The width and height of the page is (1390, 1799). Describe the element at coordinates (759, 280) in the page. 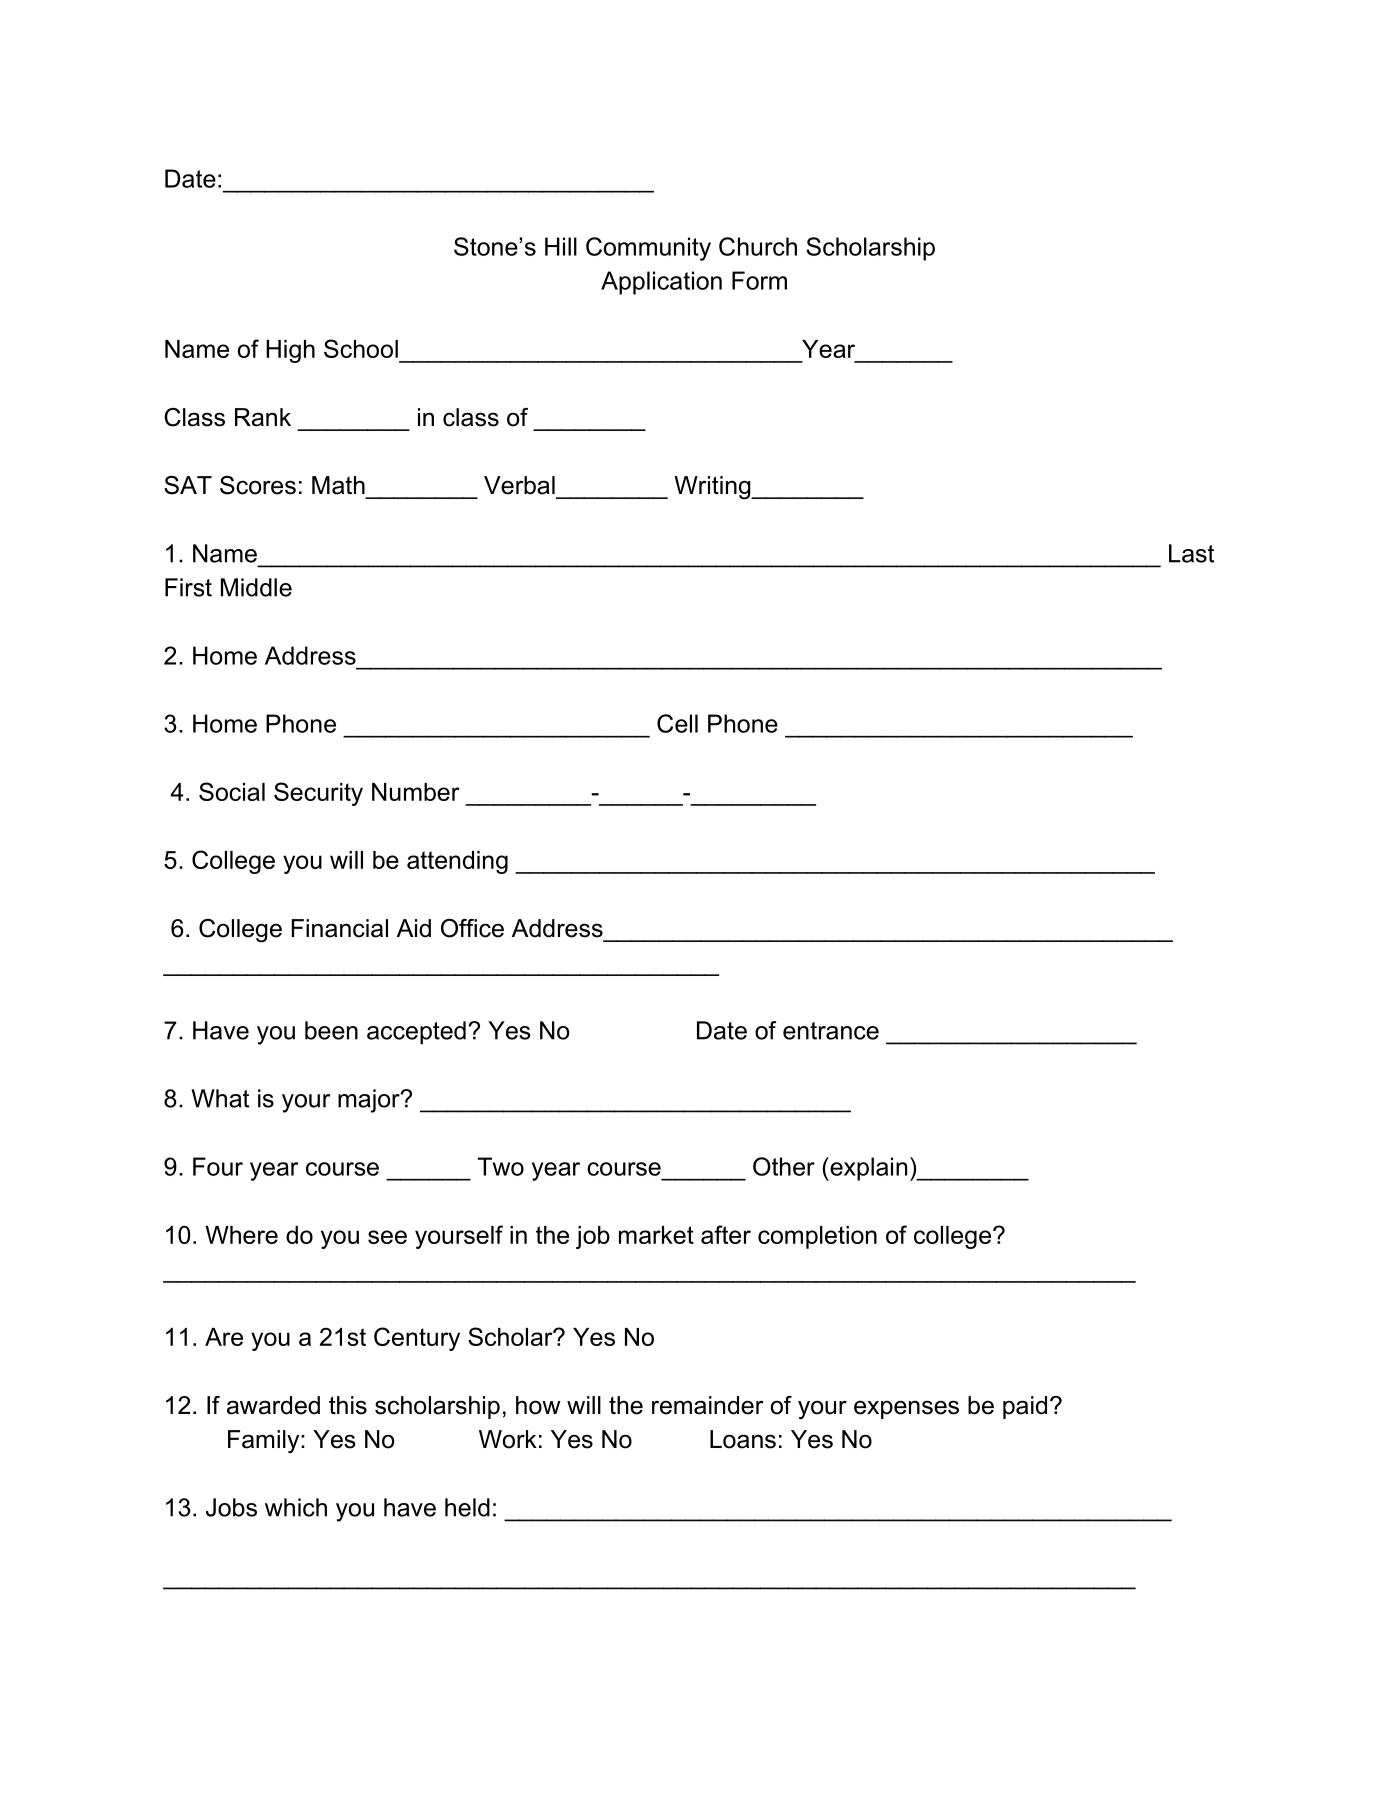

I see `Form` at that location.
